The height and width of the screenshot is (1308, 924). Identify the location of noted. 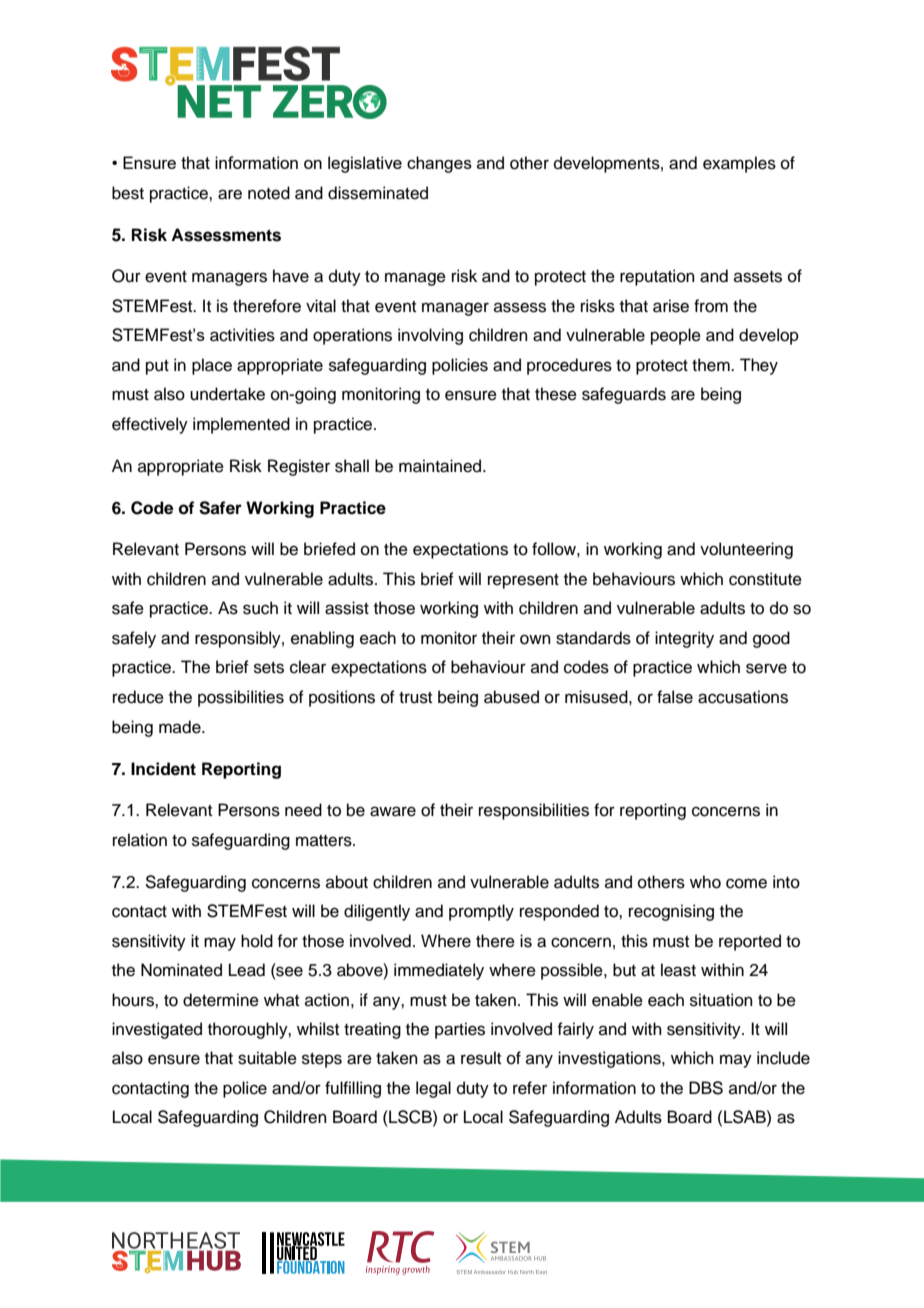
(269, 193).
